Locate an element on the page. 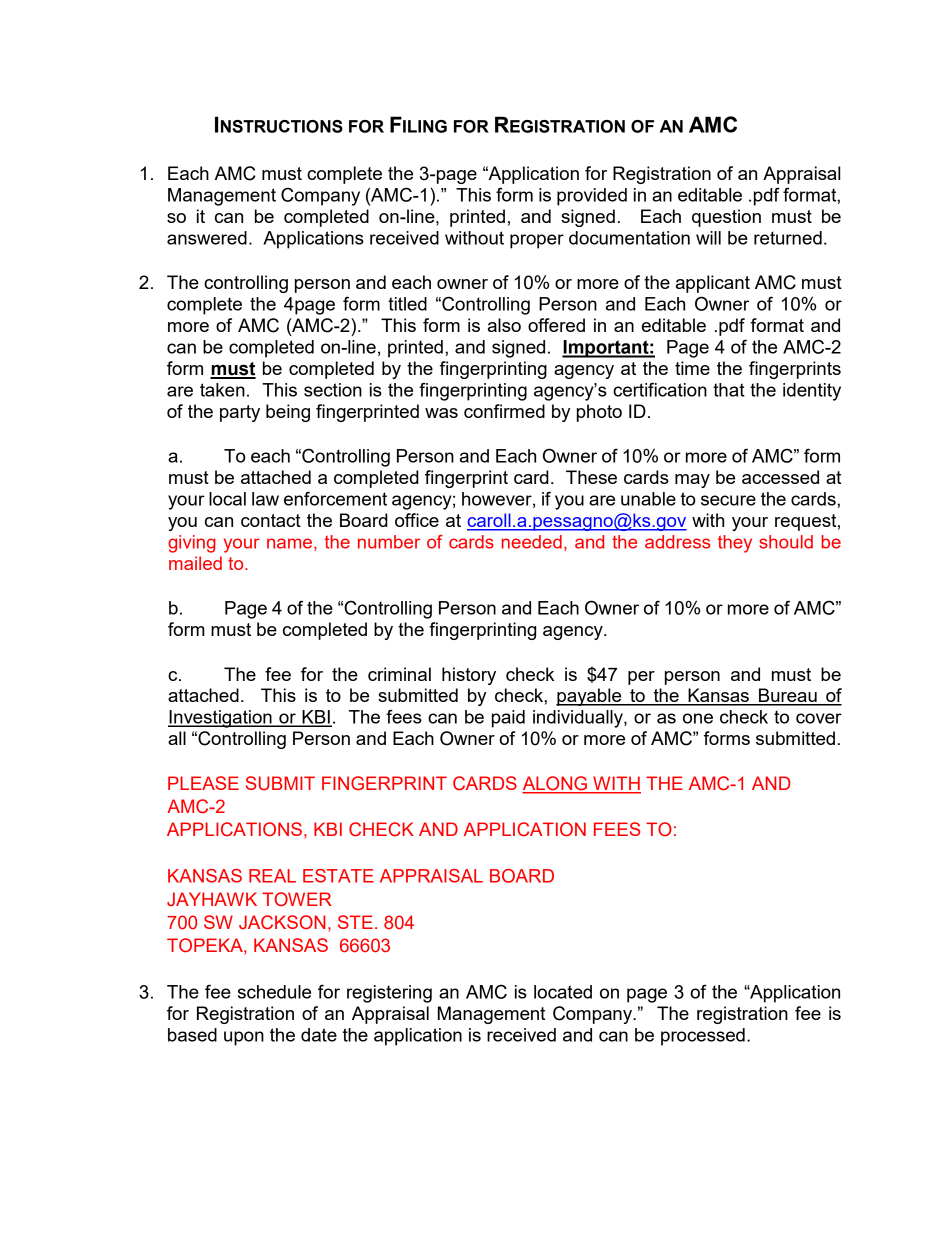 The image size is (952, 1233). secure is located at coordinates (728, 500).
